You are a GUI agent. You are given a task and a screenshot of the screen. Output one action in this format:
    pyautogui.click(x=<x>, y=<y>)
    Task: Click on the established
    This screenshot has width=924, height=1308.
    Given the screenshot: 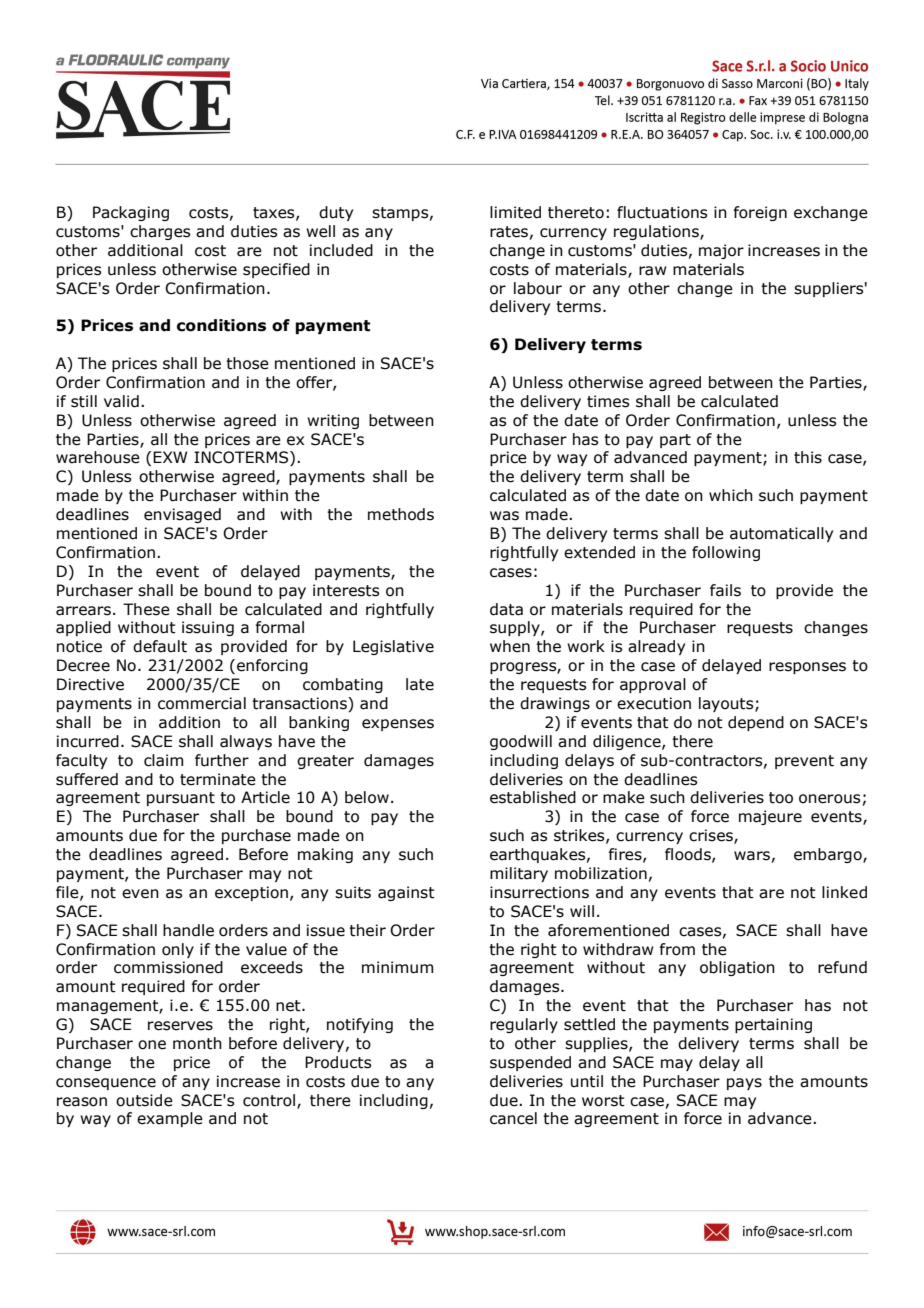 What is the action you would take?
    pyautogui.click(x=533, y=797)
